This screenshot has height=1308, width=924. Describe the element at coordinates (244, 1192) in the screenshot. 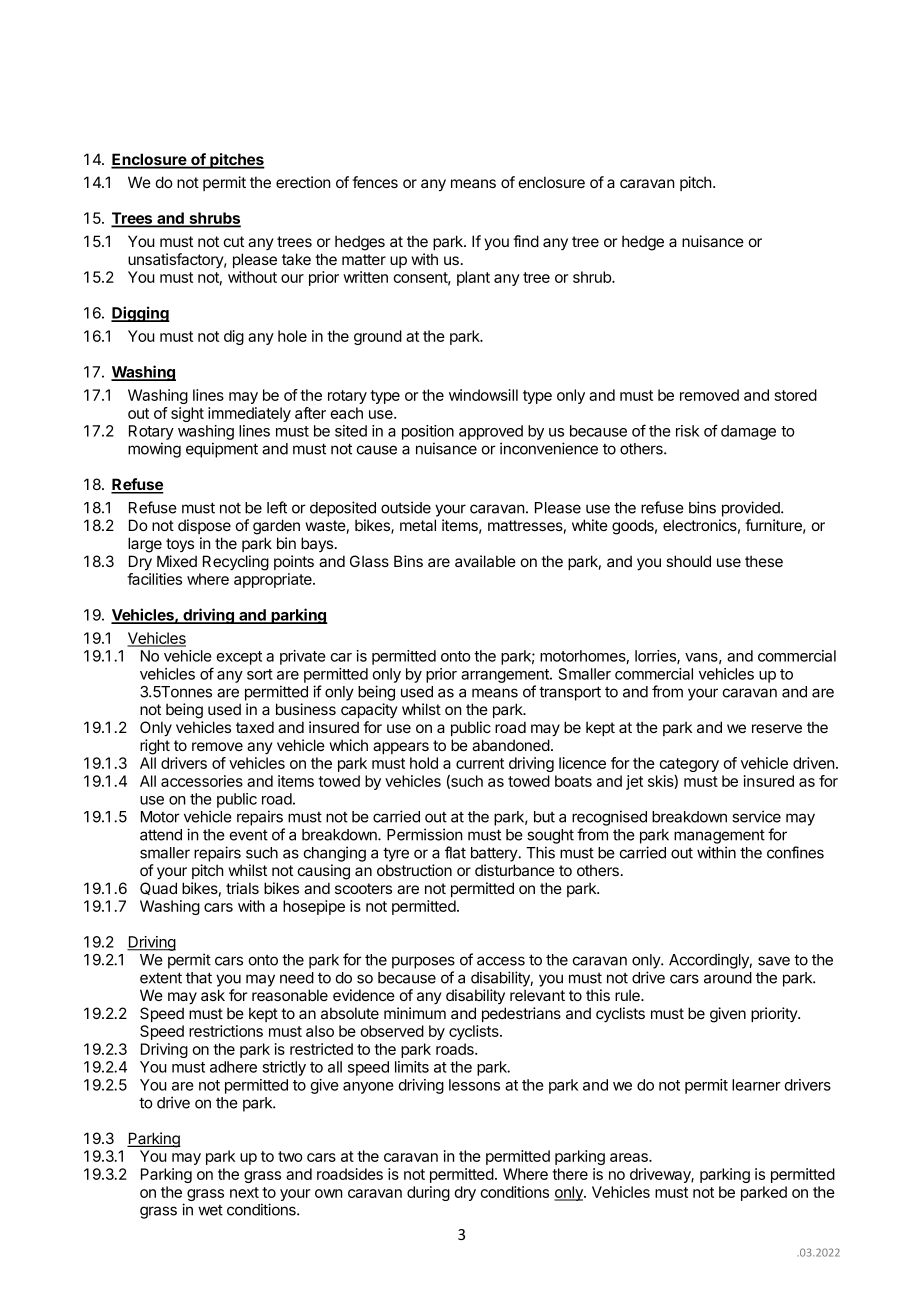

I see `next` at that location.
